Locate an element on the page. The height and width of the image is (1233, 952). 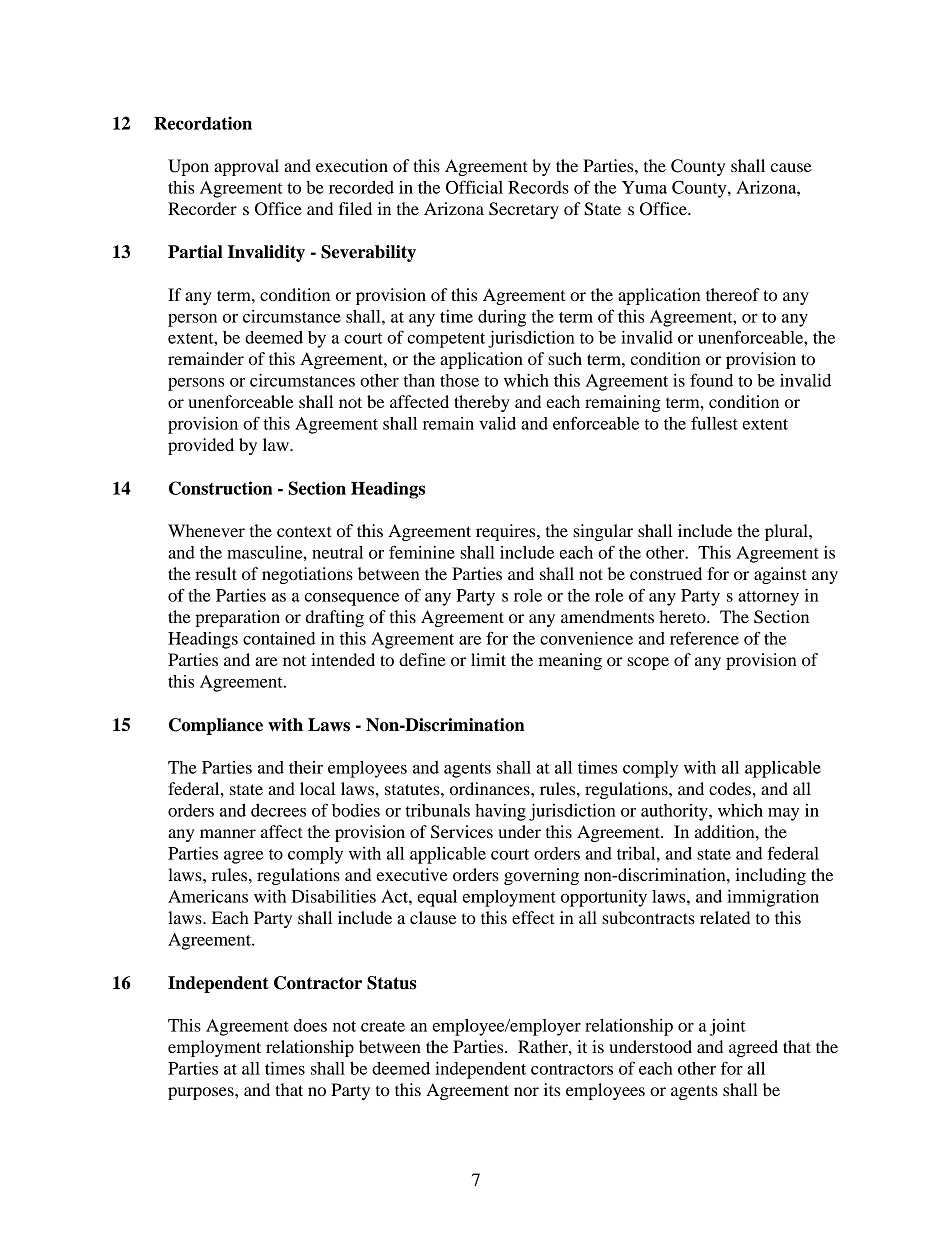
limit is located at coordinates (488, 659).
